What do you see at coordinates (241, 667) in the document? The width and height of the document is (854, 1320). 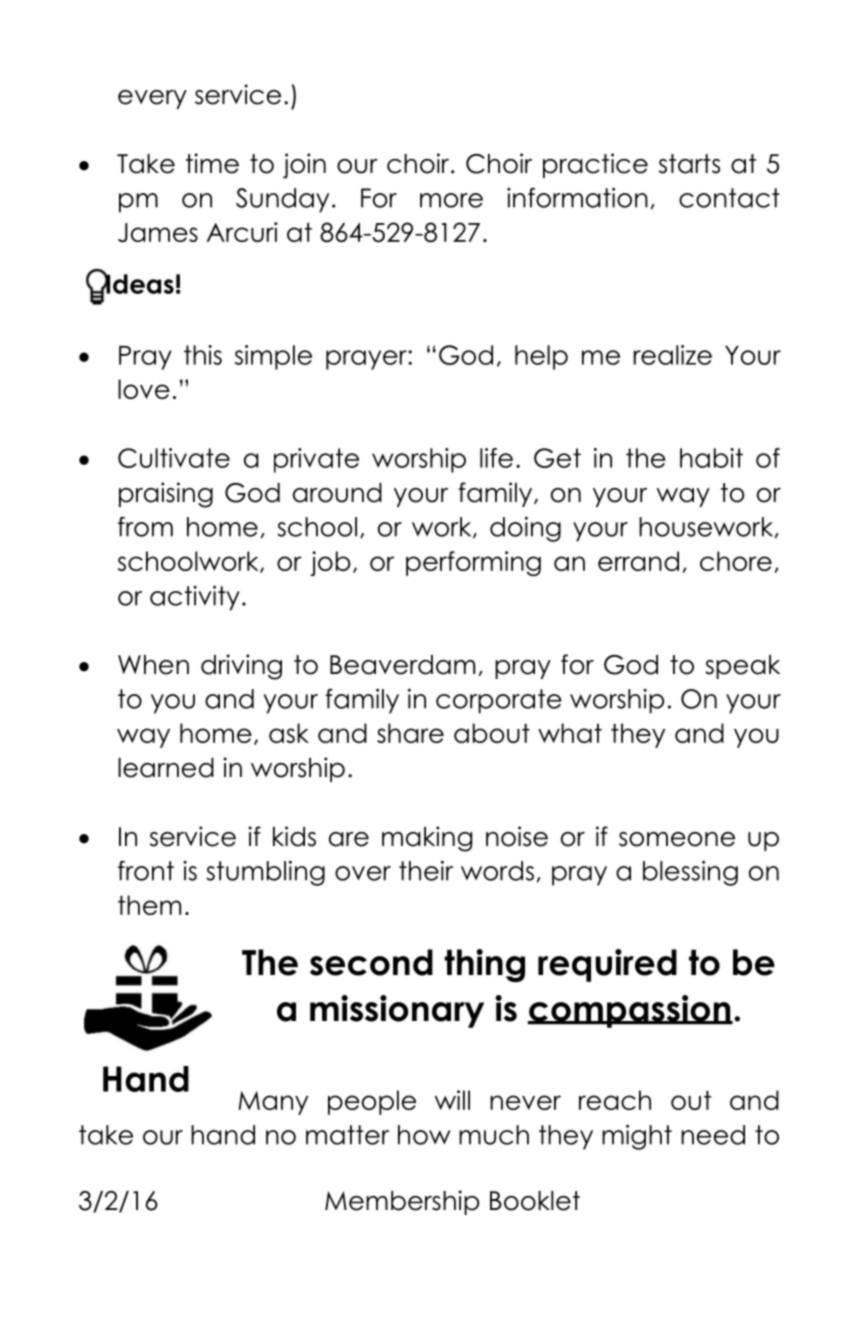 I see `driving` at bounding box center [241, 667].
